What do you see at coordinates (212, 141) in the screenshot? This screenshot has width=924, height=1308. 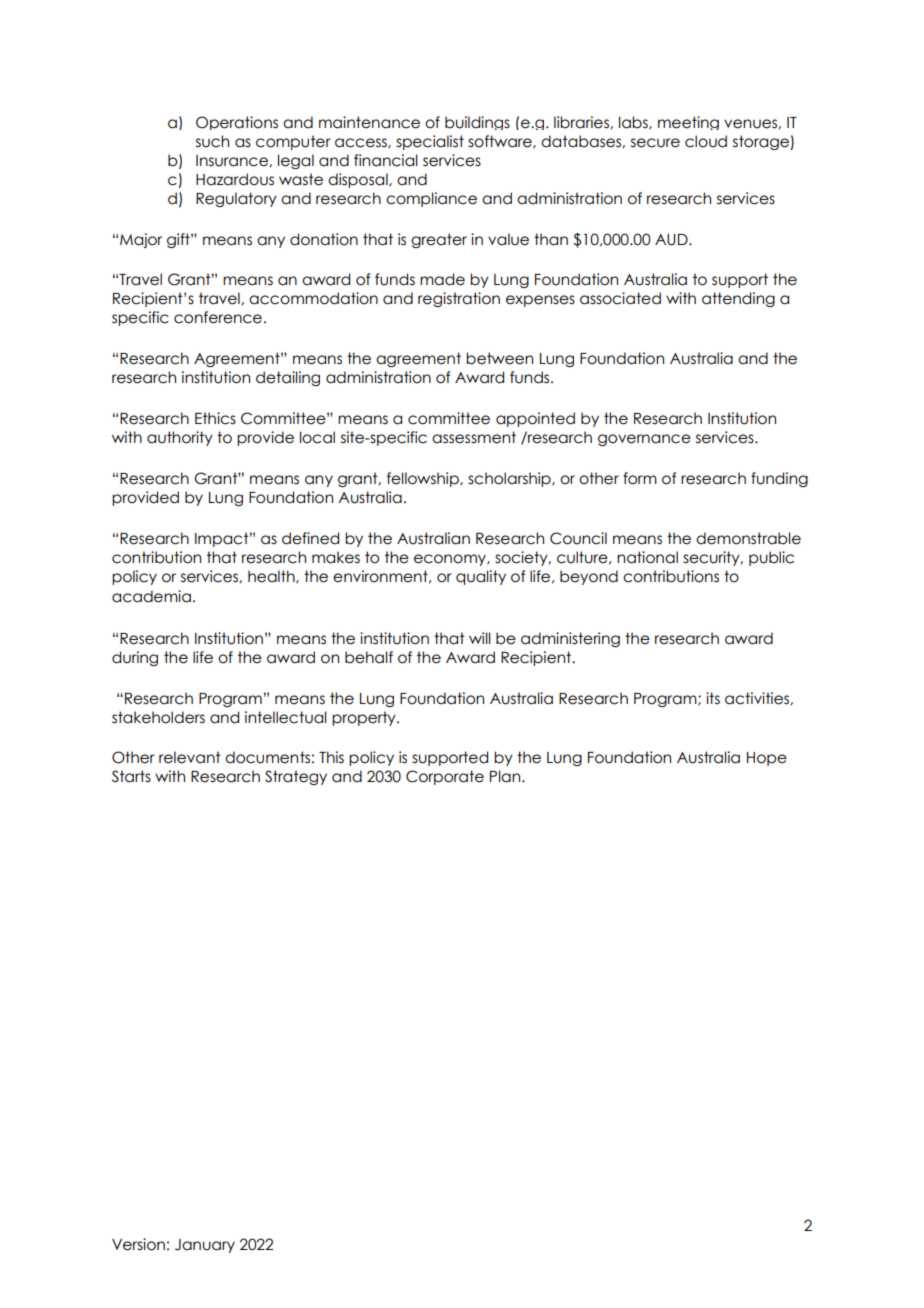 I see `such` at bounding box center [212, 141].
